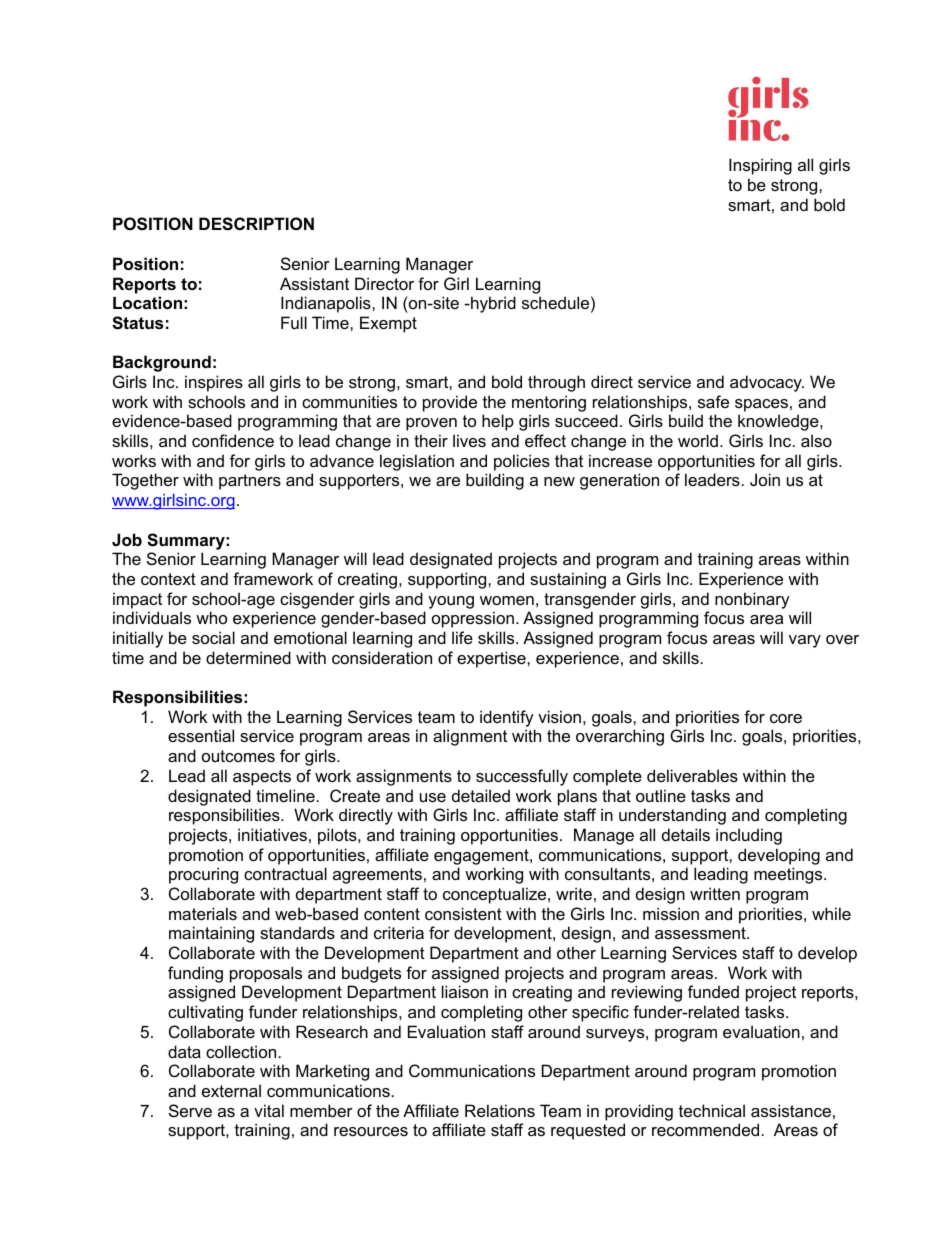 The height and width of the document is (1233, 952). Describe the element at coordinates (371, 1131) in the document. I see `resources` at that location.
